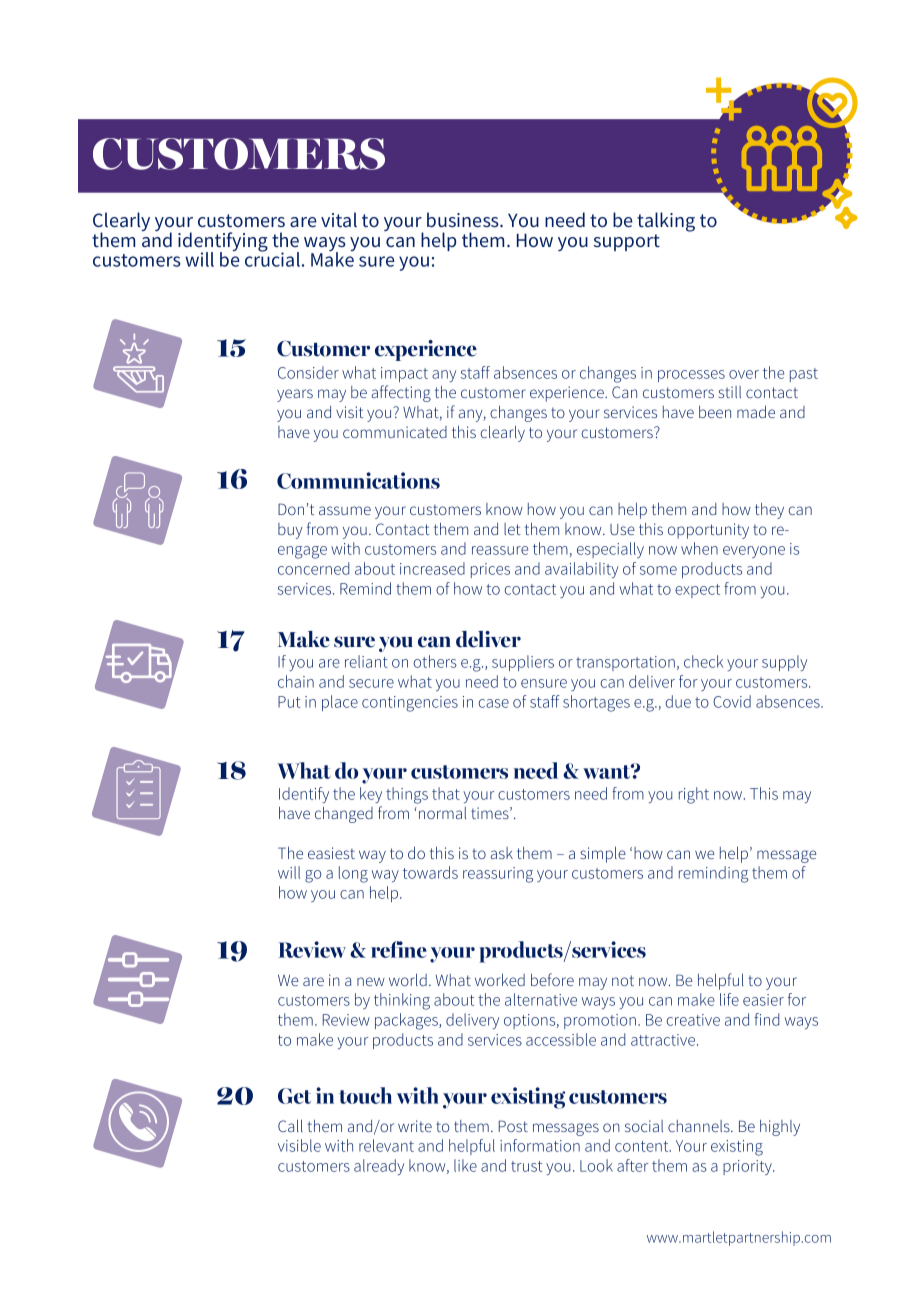 Image resolution: width=924 pixels, height=1308 pixels. What do you see at coordinates (464, 219) in the page?
I see `business` at bounding box center [464, 219].
